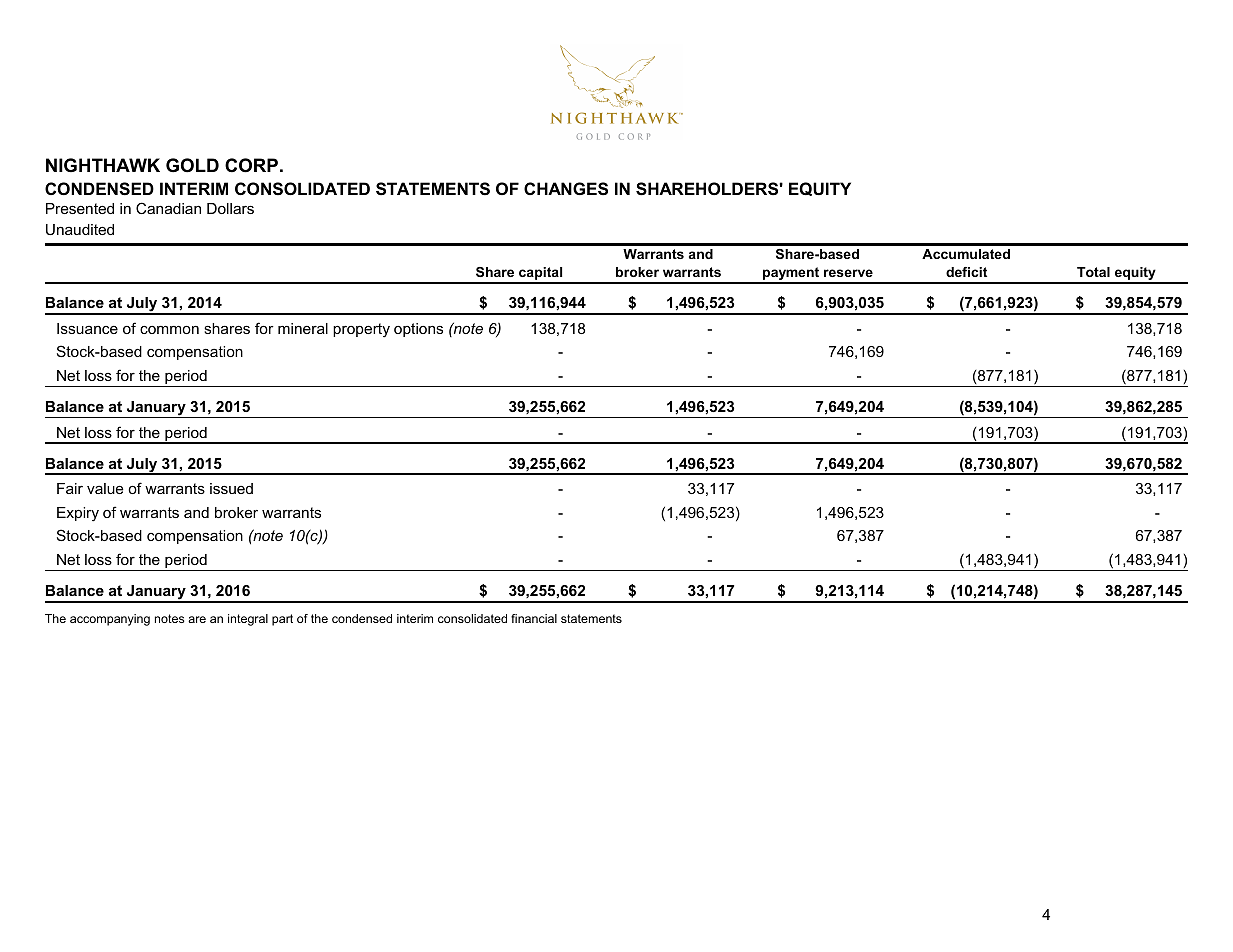  What do you see at coordinates (534, 618) in the screenshot?
I see `financial` at bounding box center [534, 618].
